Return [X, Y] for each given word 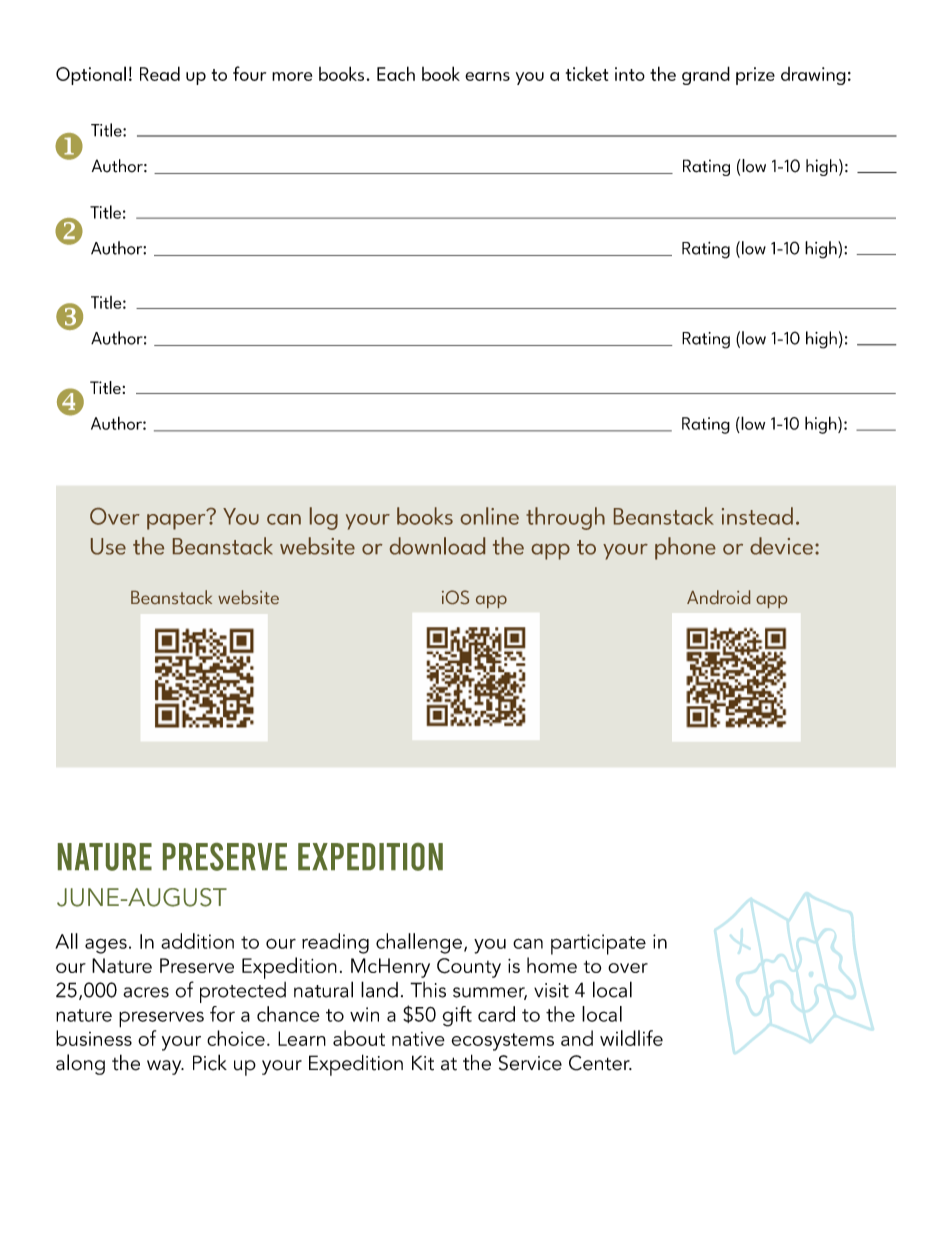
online [490, 516]
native [418, 1039]
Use [108, 546]
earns [487, 76]
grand [706, 75]
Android [718, 597]
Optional [91, 75]
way [165, 1067]
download [437, 546]
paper [177, 520]
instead [757, 516]
